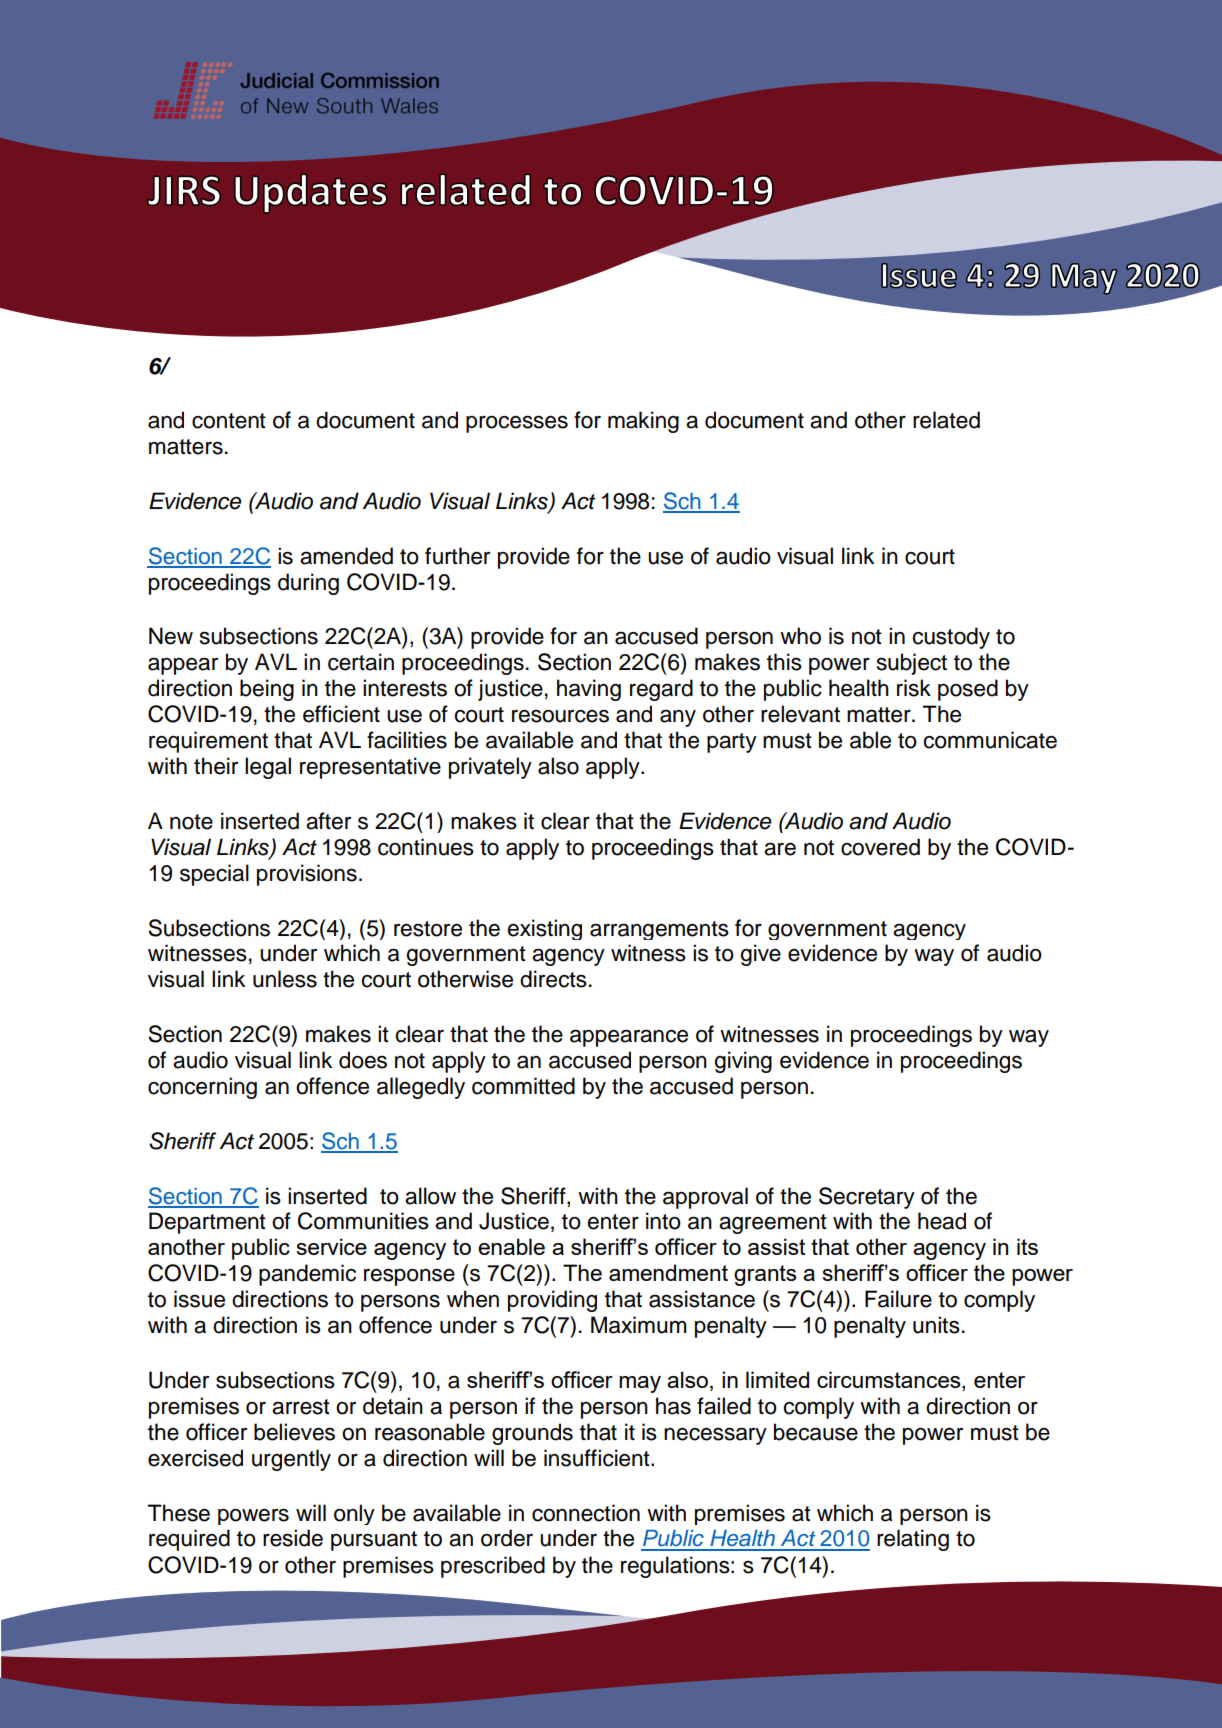  Describe the element at coordinates (517, 424) in the image. I see `processes` at that location.
